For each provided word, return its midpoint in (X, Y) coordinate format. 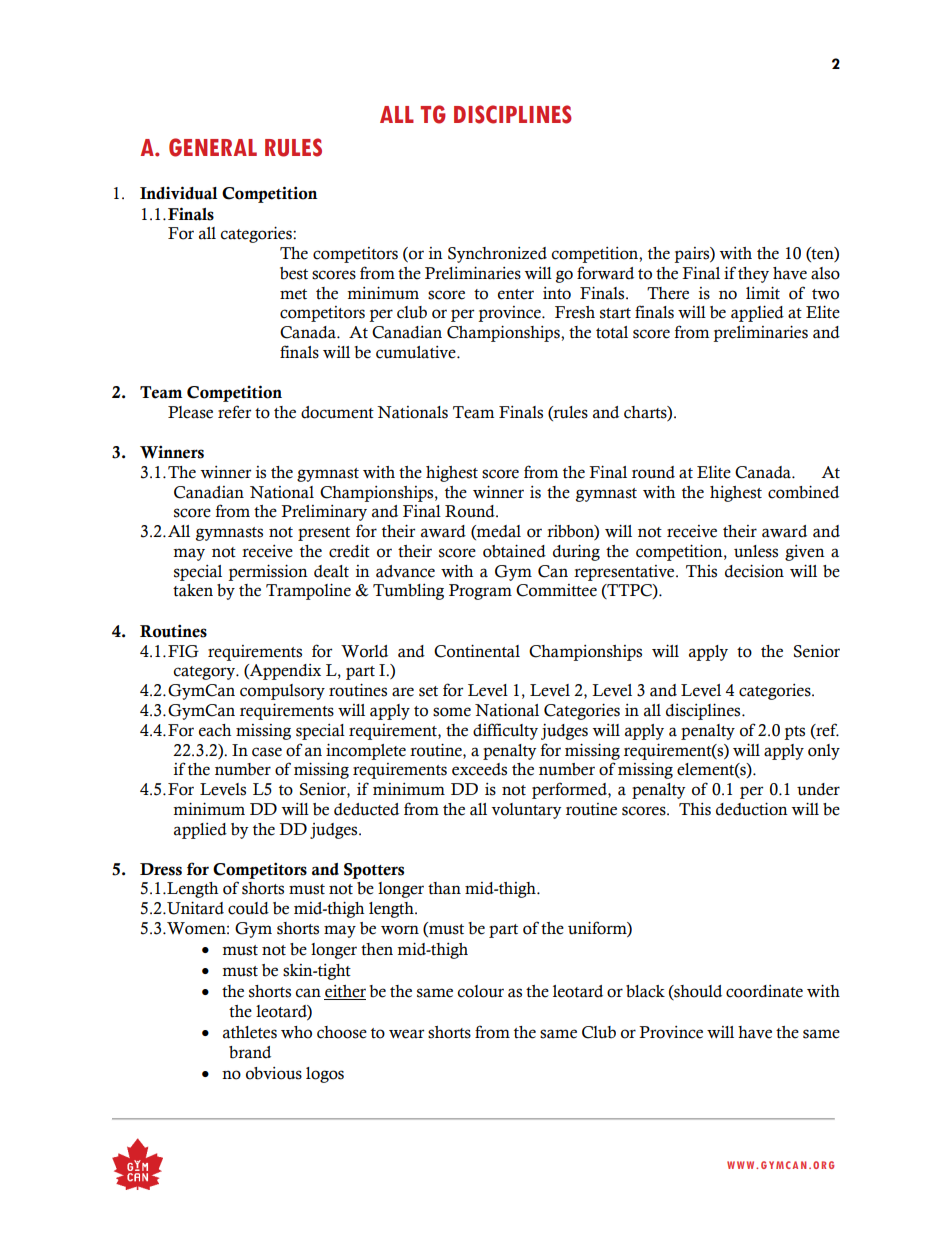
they (753, 275)
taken (193, 590)
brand (250, 1052)
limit (763, 293)
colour (480, 991)
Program (480, 592)
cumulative (417, 352)
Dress (161, 869)
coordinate (764, 991)
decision (754, 571)
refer (234, 412)
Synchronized (497, 255)
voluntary (527, 811)
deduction (752, 809)
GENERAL (213, 147)
